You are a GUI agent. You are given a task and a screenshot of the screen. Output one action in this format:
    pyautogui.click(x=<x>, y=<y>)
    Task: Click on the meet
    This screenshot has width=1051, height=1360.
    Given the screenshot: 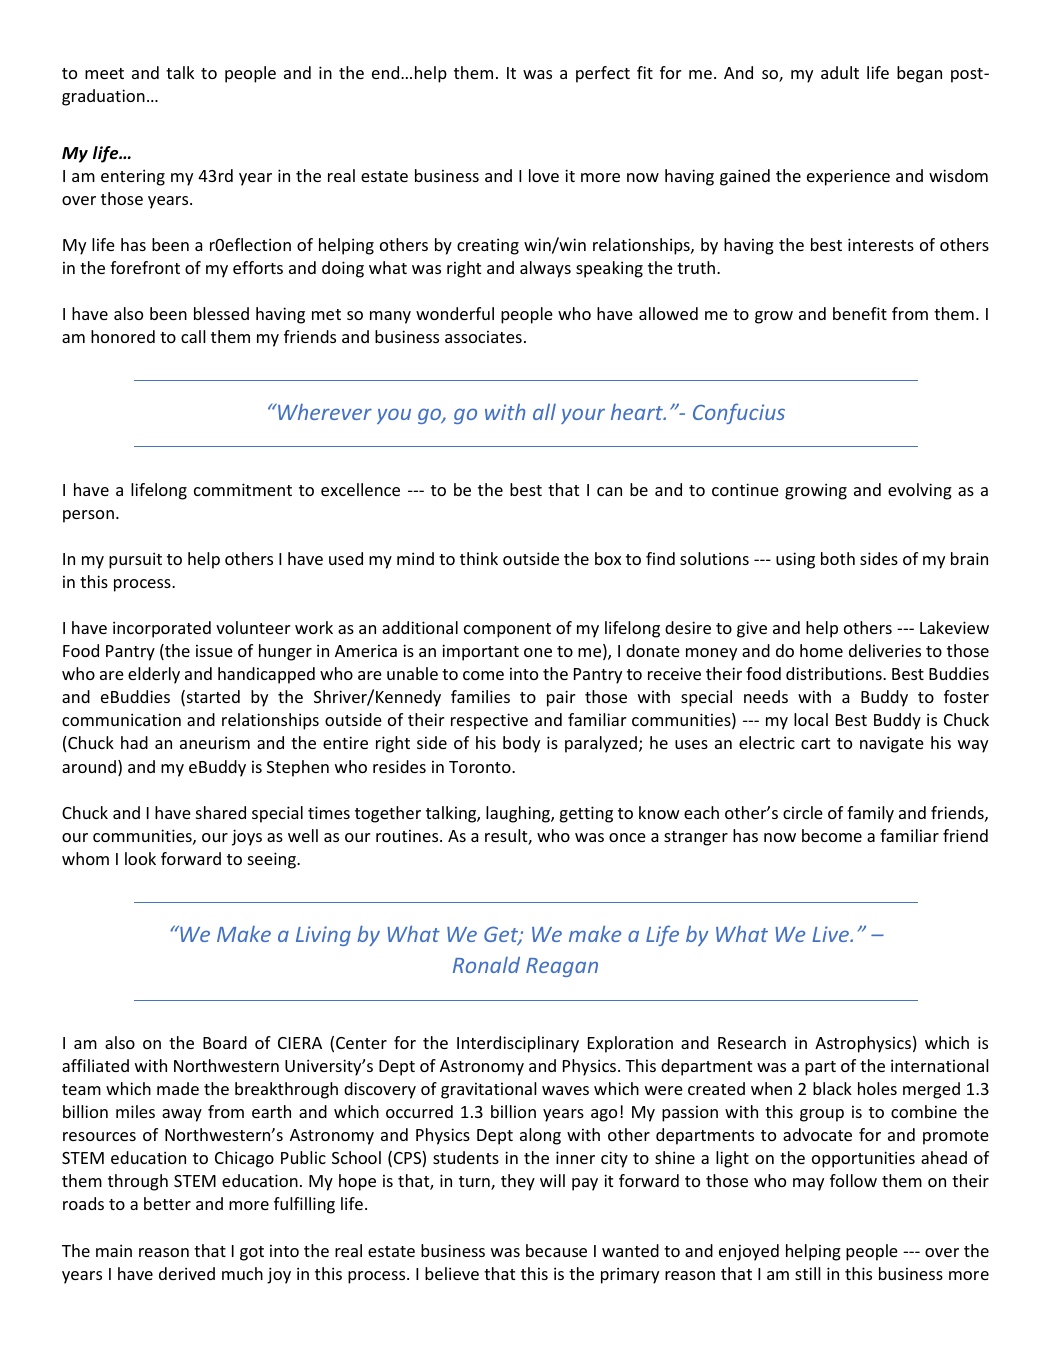 What is the action you would take?
    pyautogui.click(x=104, y=73)
